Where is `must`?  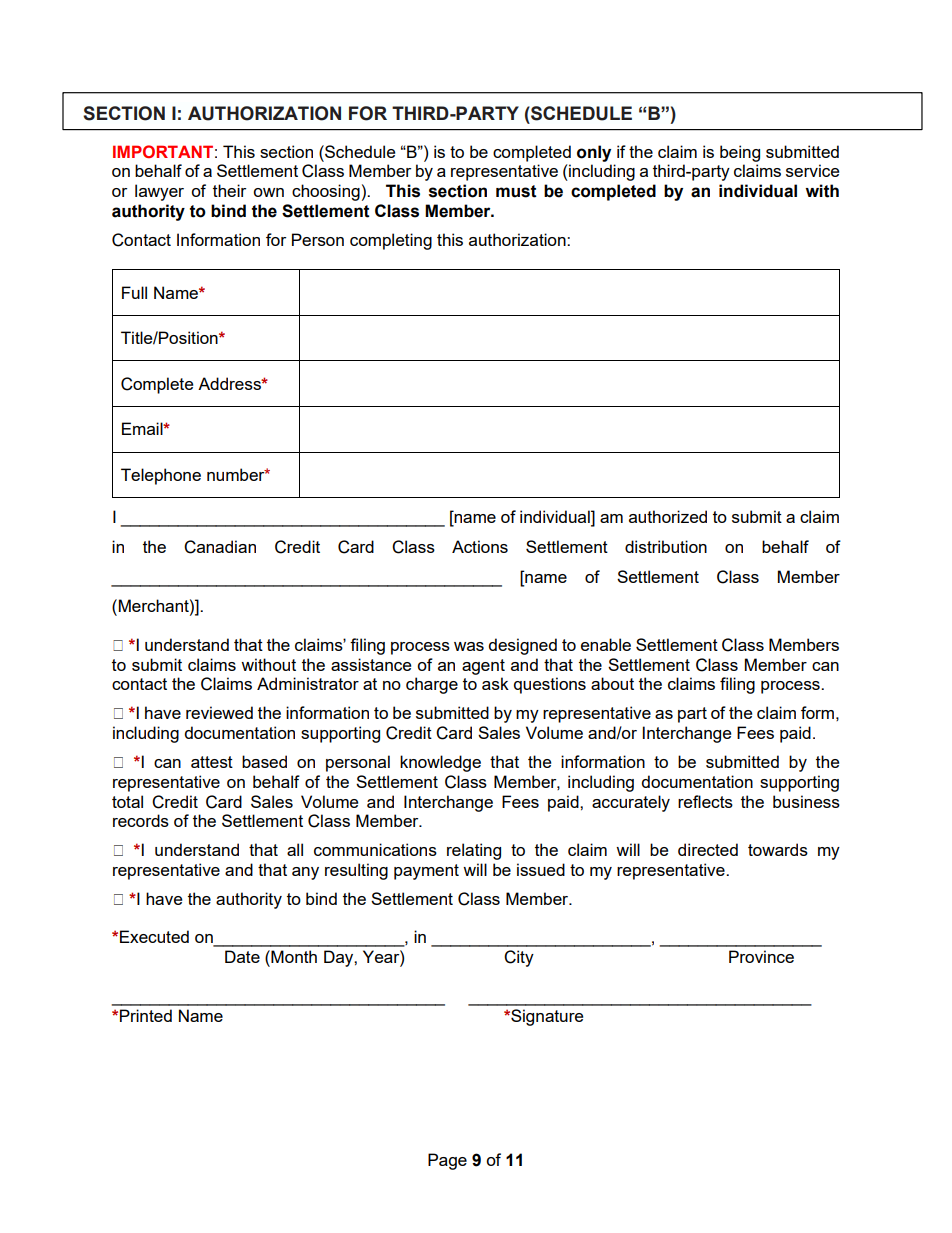
must is located at coordinates (516, 191).
